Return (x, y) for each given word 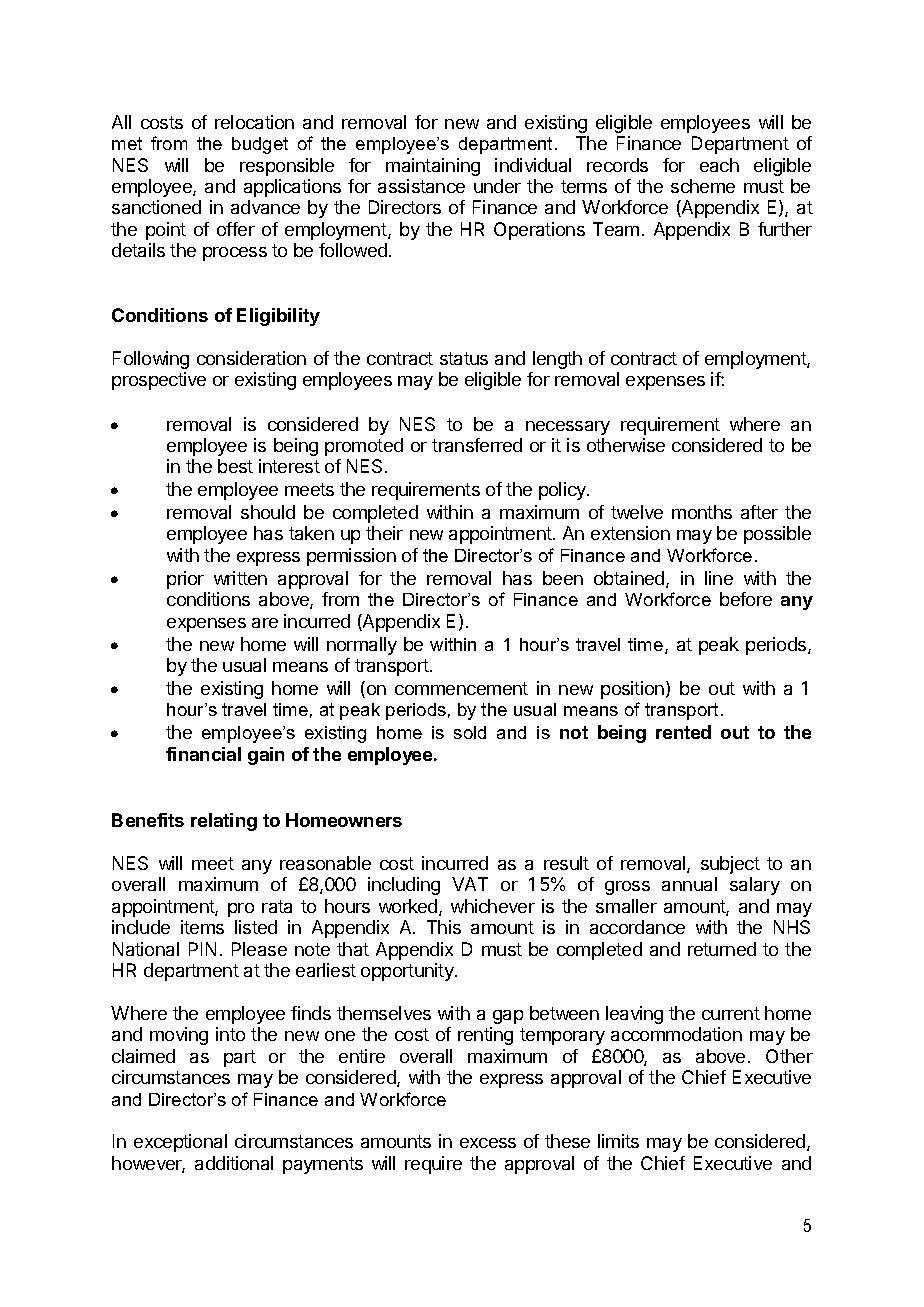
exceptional (180, 1143)
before (746, 599)
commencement (461, 688)
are (265, 623)
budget (260, 145)
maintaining (433, 167)
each (719, 165)
